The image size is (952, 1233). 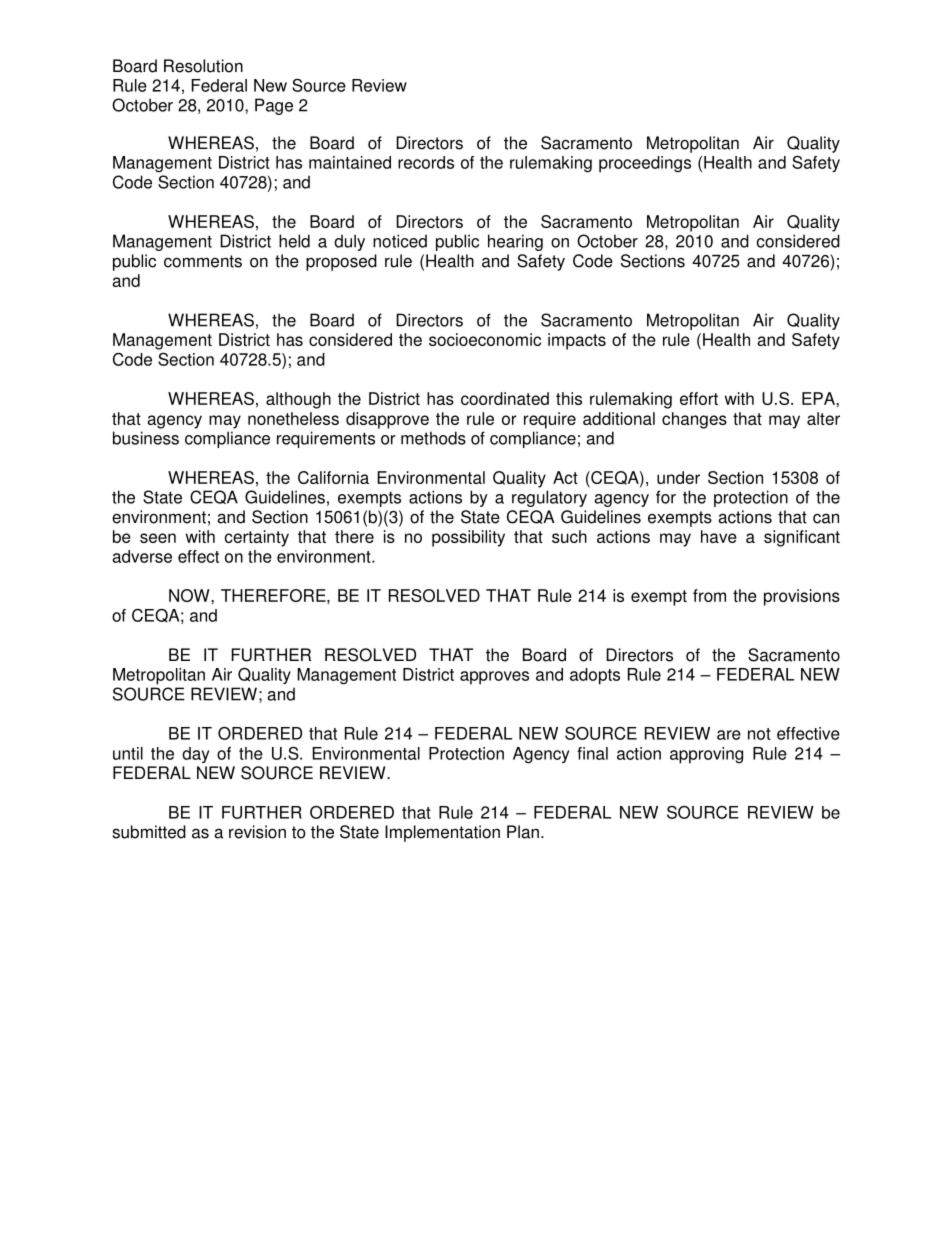 What do you see at coordinates (190, 595) in the page?
I see `NOW` at bounding box center [190, 595].
